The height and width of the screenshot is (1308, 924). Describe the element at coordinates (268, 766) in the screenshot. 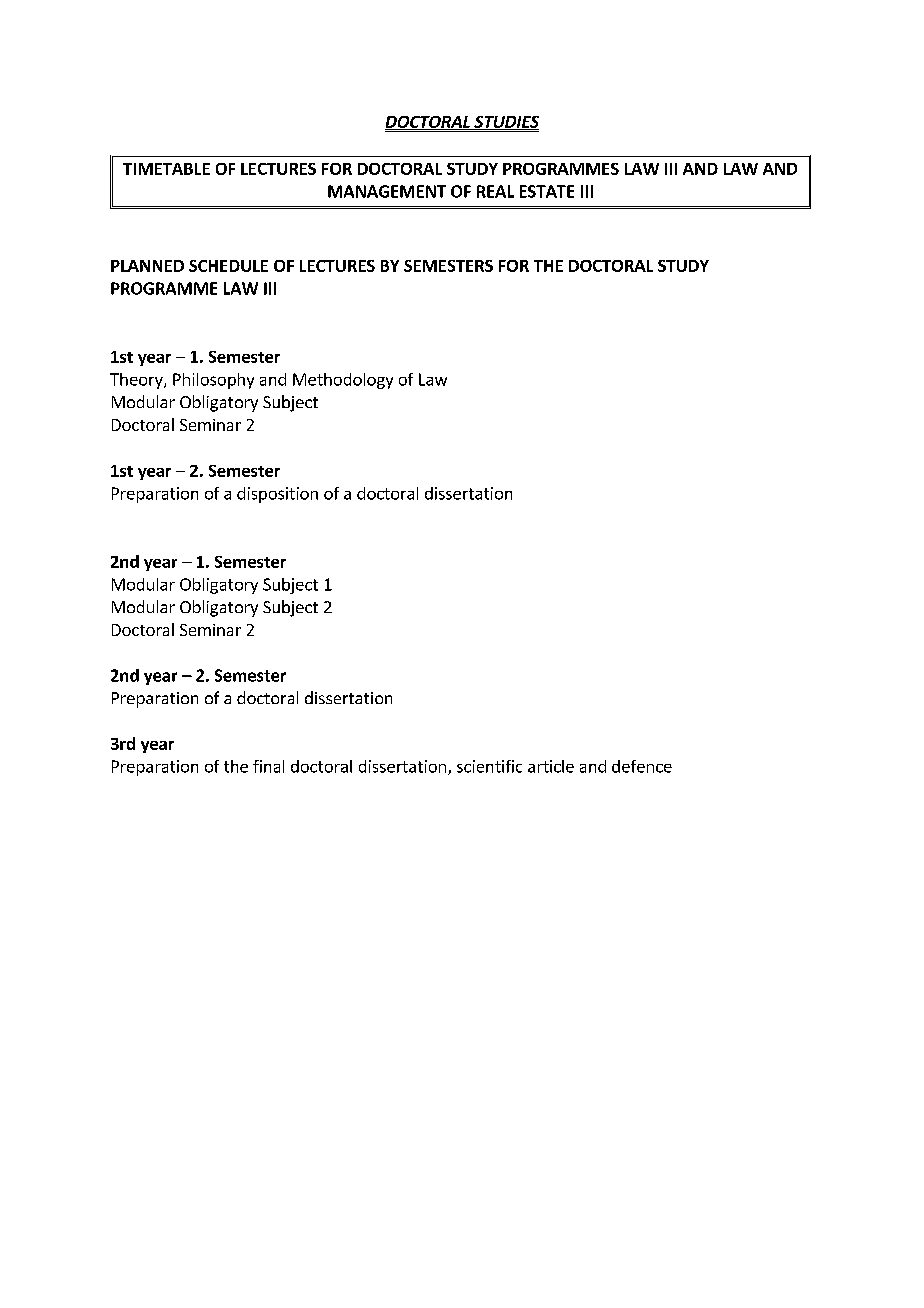

I see `final` at that location.
